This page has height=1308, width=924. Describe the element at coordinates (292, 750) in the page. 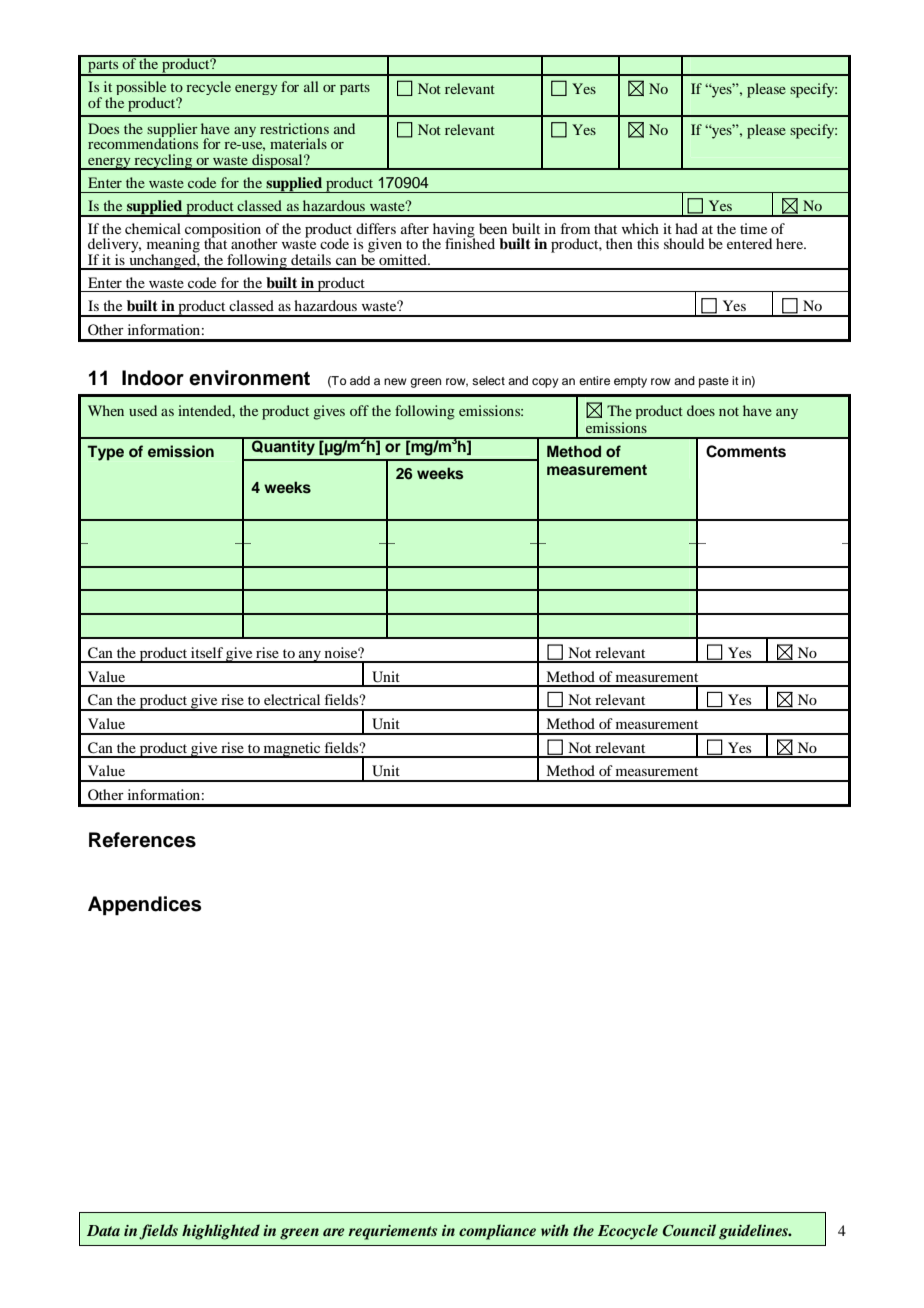

I see `magnetic` at that location.
